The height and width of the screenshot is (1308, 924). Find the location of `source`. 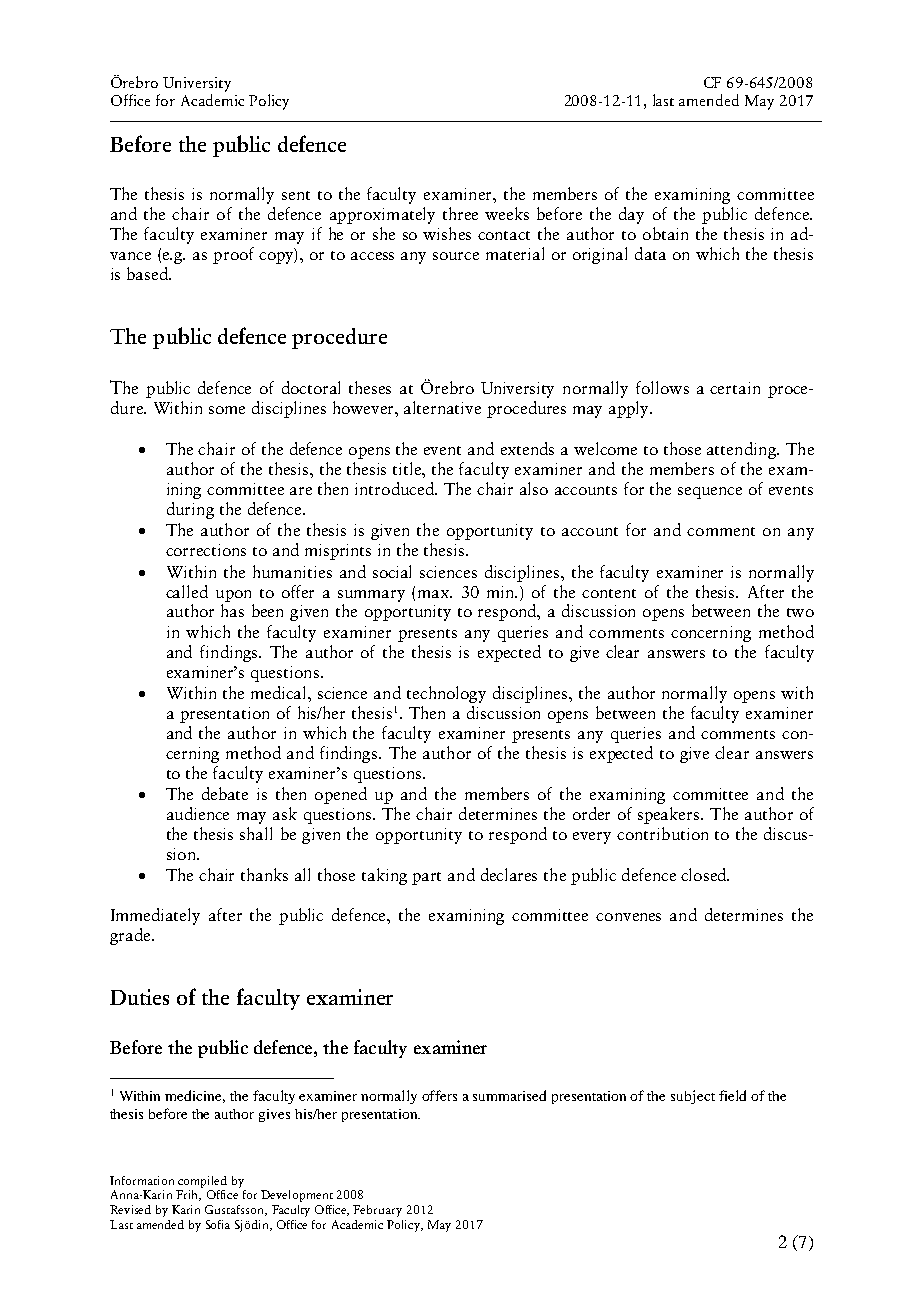

source is located at coordinates (456, 256).
